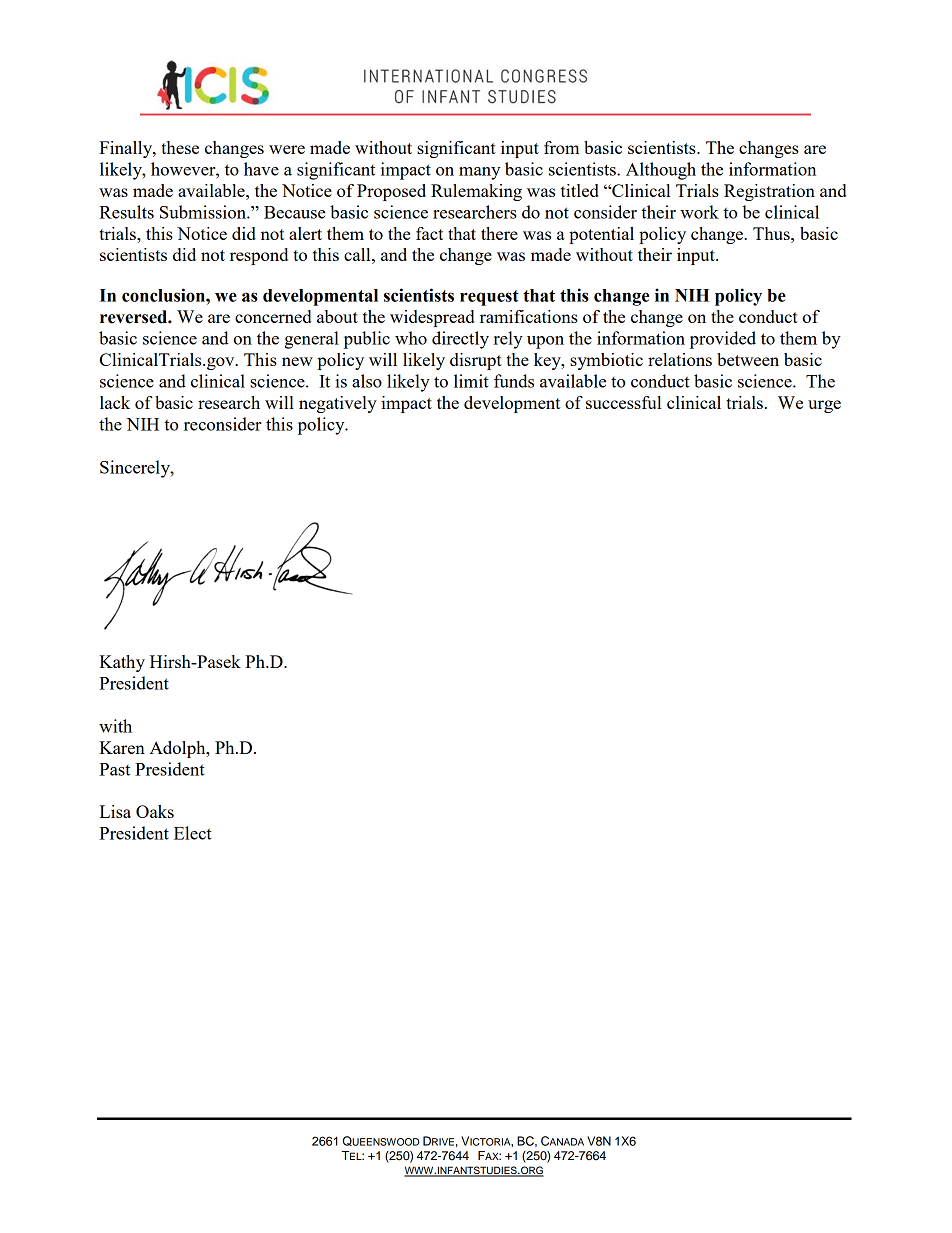 The width and height of the screenshot is (952, 1233). Describe the element at coordinates (180, 147) in the screenshot. I see `these` at that location.
